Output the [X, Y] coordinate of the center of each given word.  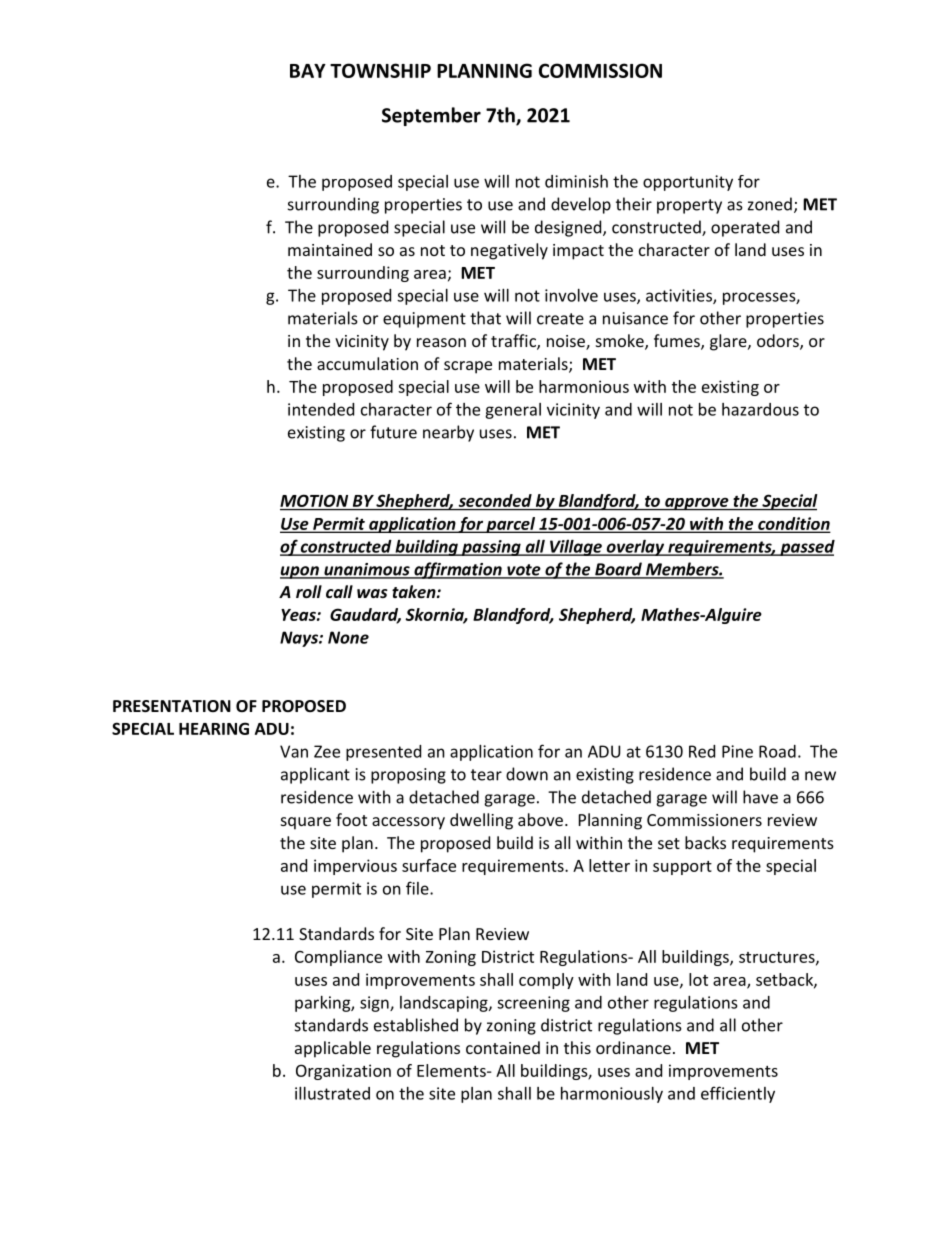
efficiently [738, 1094]
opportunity [688, 183]
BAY [308, 71]
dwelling [481, 821]
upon [300, 572]
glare [729, 342]
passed [806, 548]
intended [321, 409]
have [760, 797]
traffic [514, 342]
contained [503, 1047]
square [306, 823]
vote [524, 571]
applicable [333, 1049]
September [431, 116]
